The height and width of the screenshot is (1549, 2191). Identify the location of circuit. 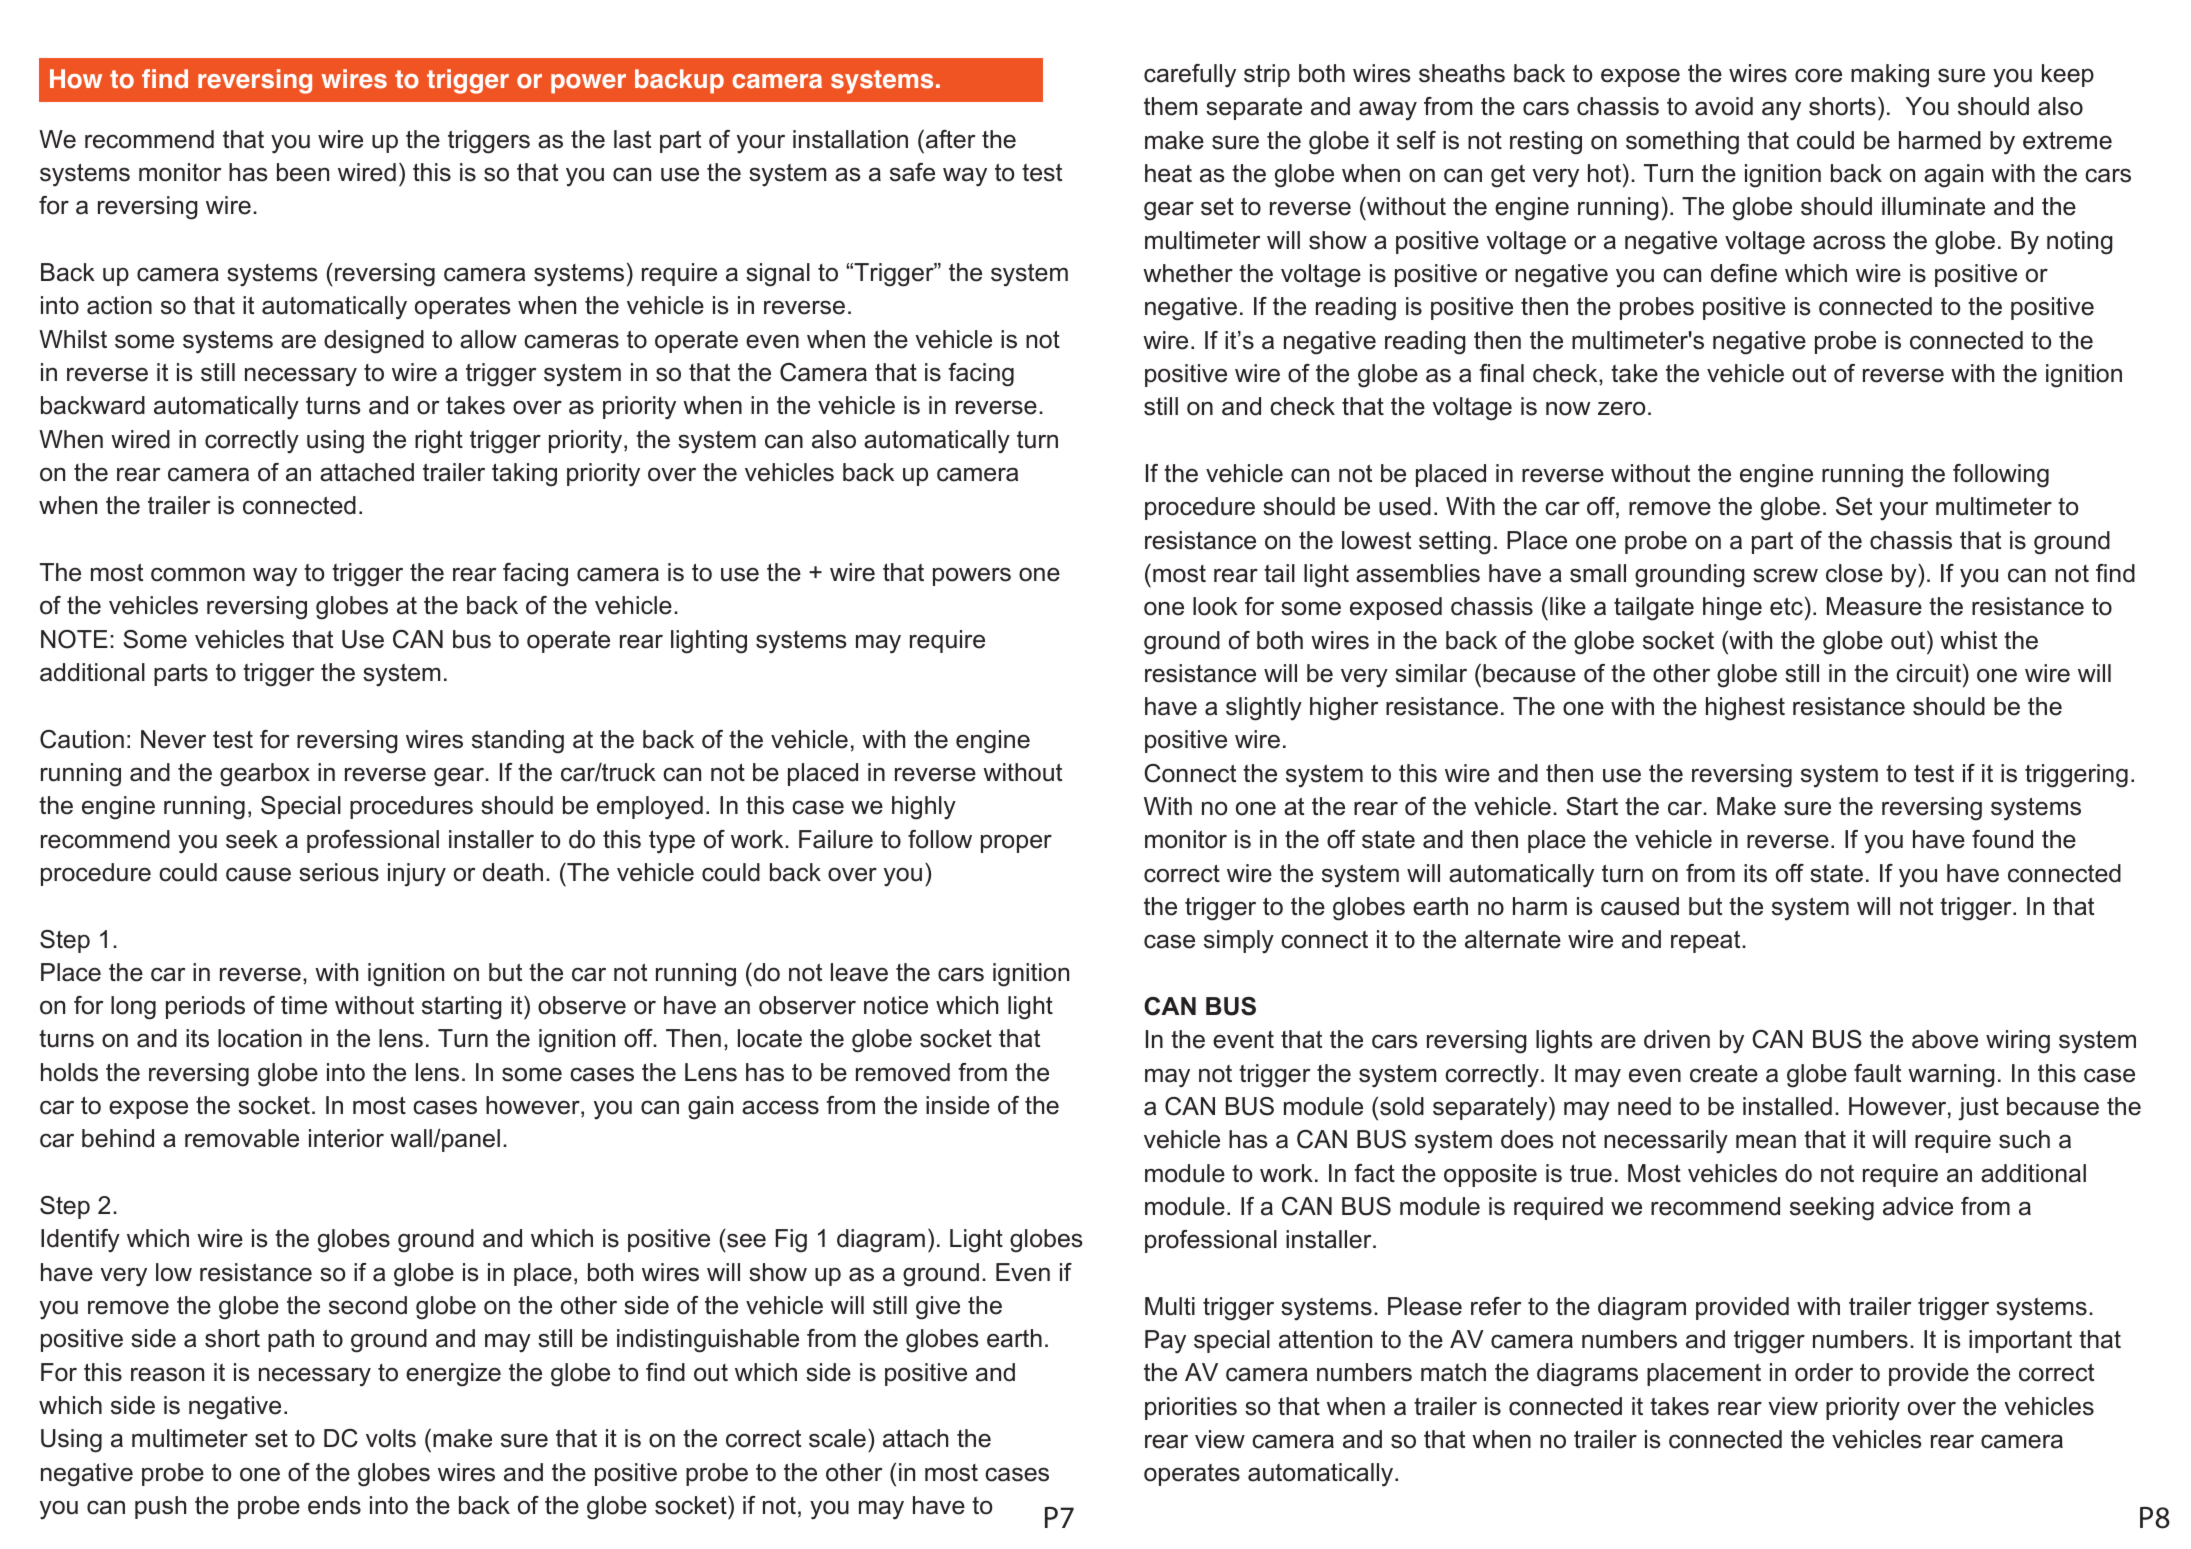
(1928, 673).
